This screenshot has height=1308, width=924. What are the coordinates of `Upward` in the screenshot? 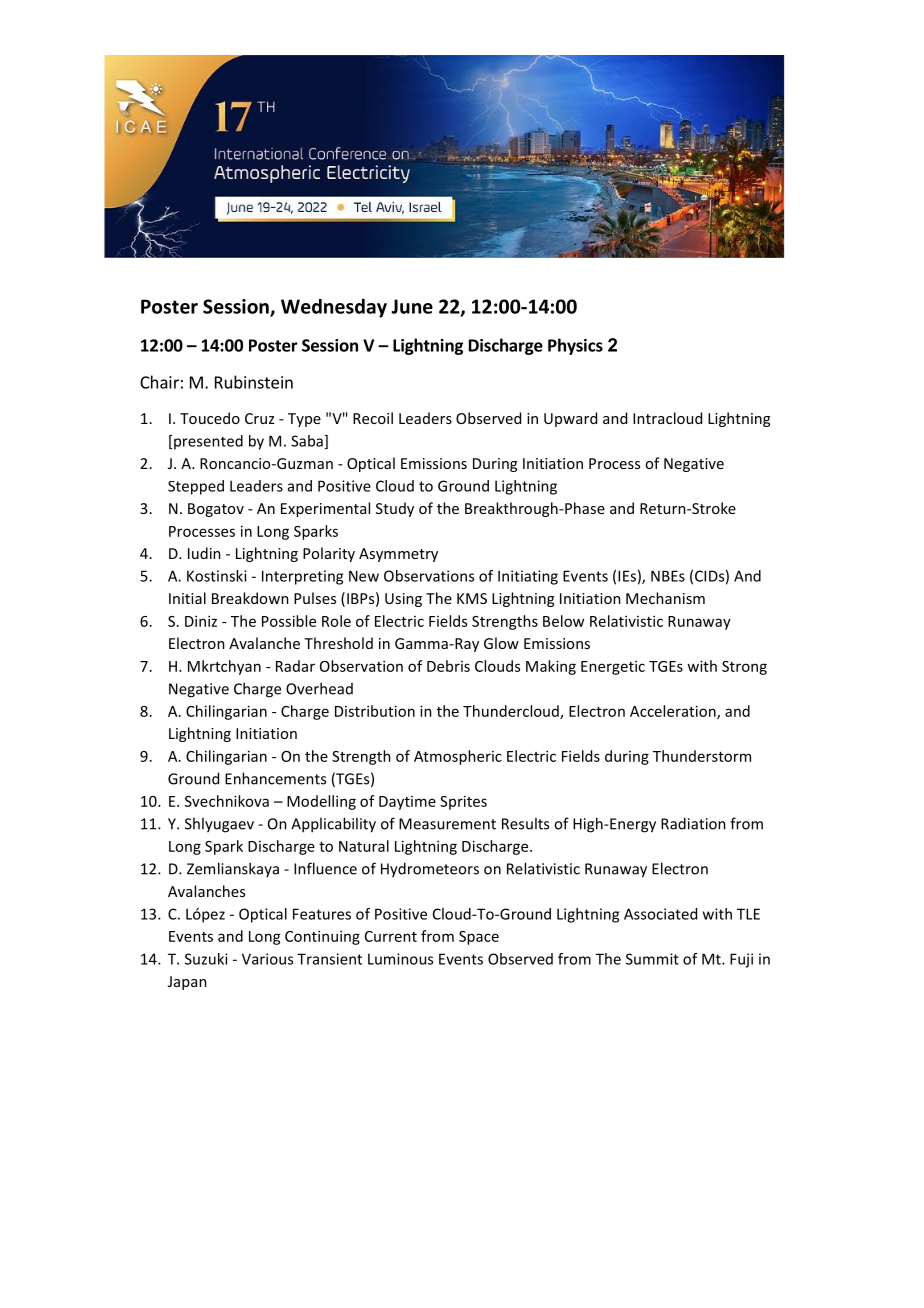 It's located at (570, 419).
